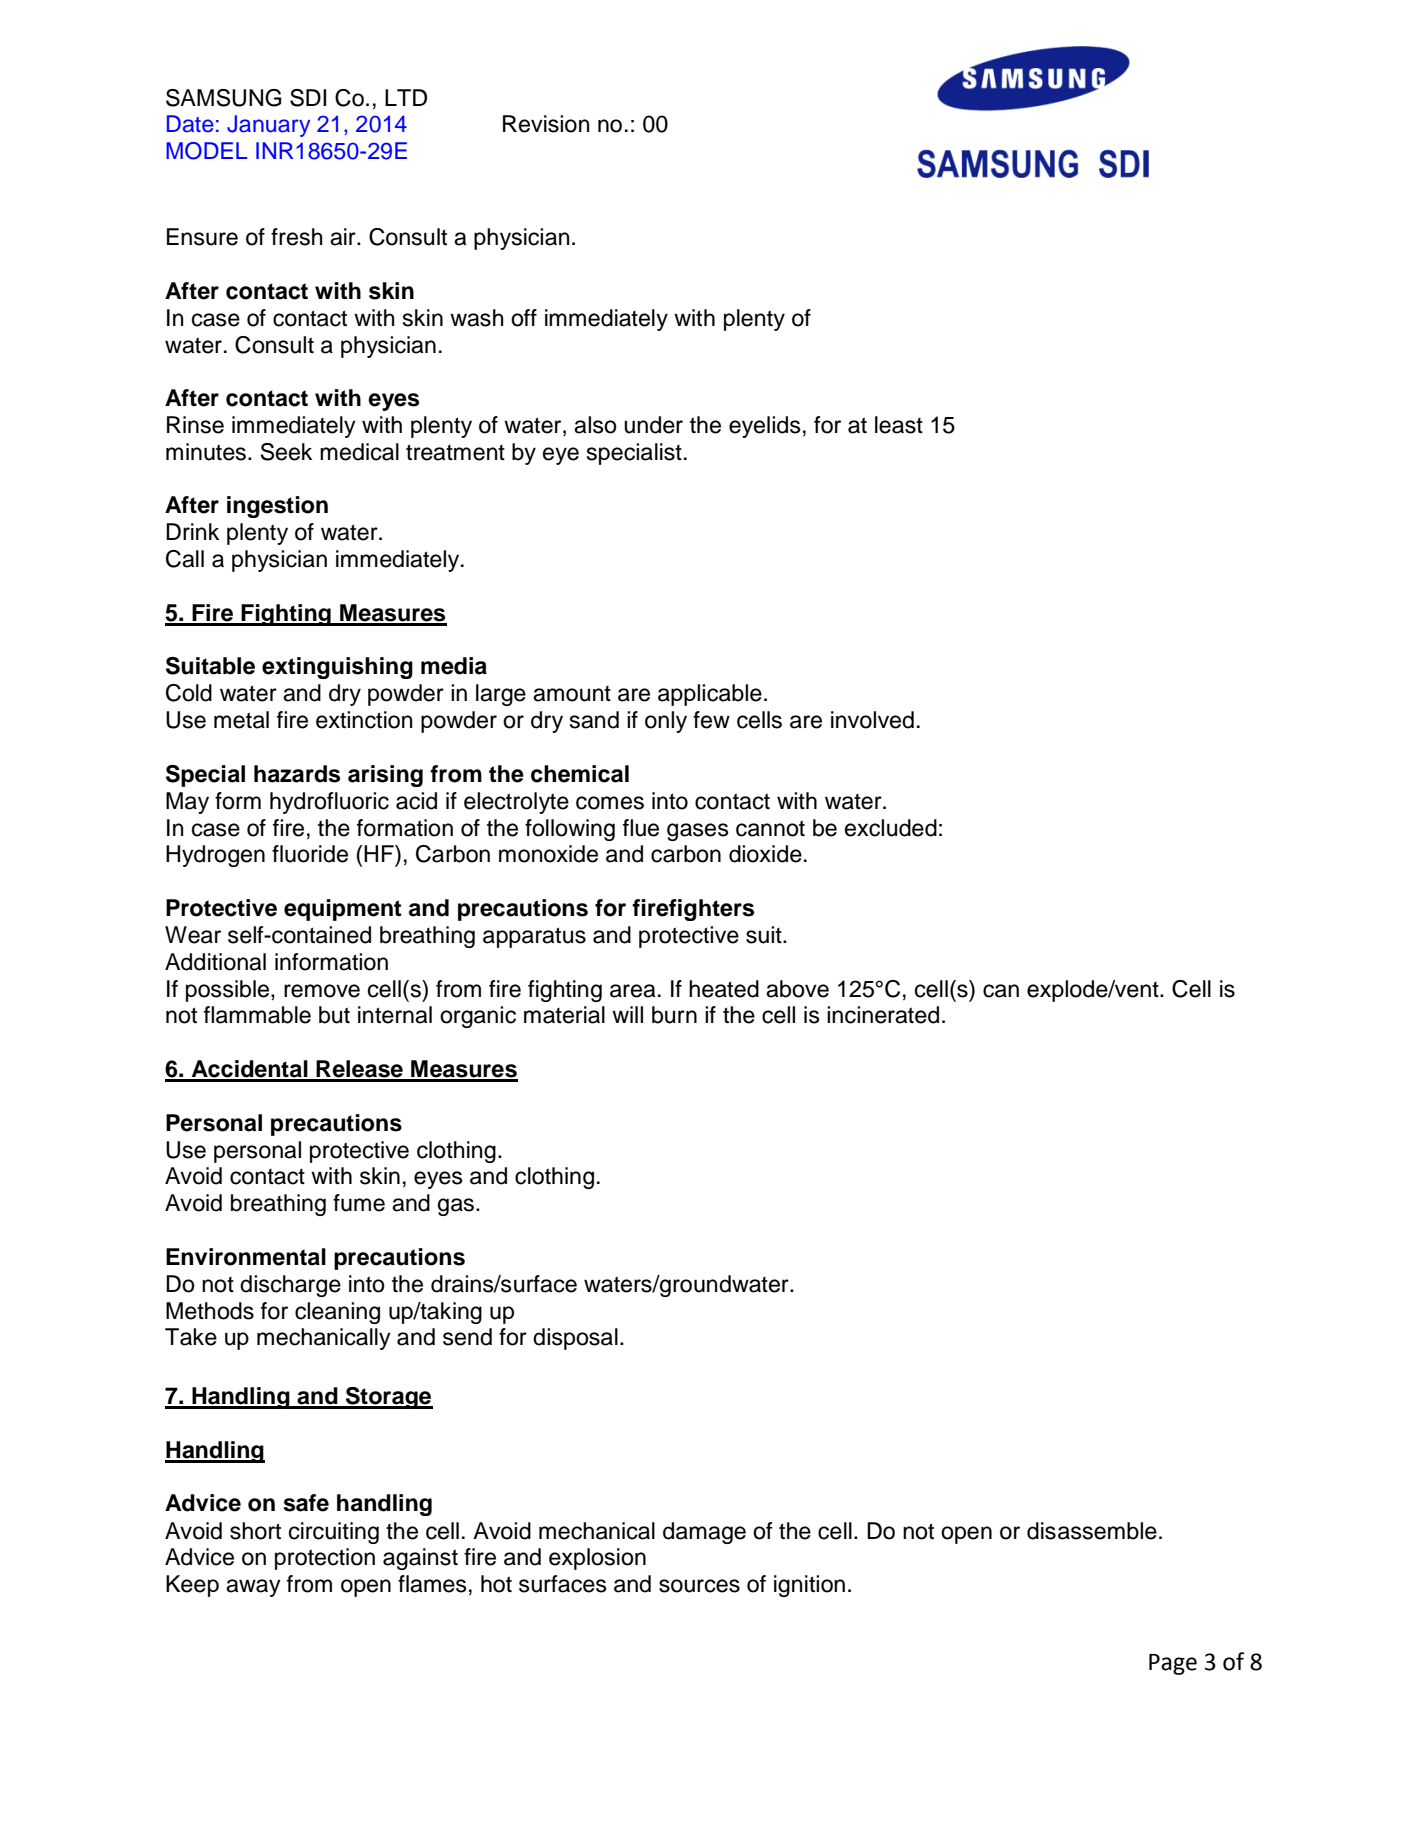  Describe the element at coordinates (546, 124) in the document. I see `Revision` at that location.
